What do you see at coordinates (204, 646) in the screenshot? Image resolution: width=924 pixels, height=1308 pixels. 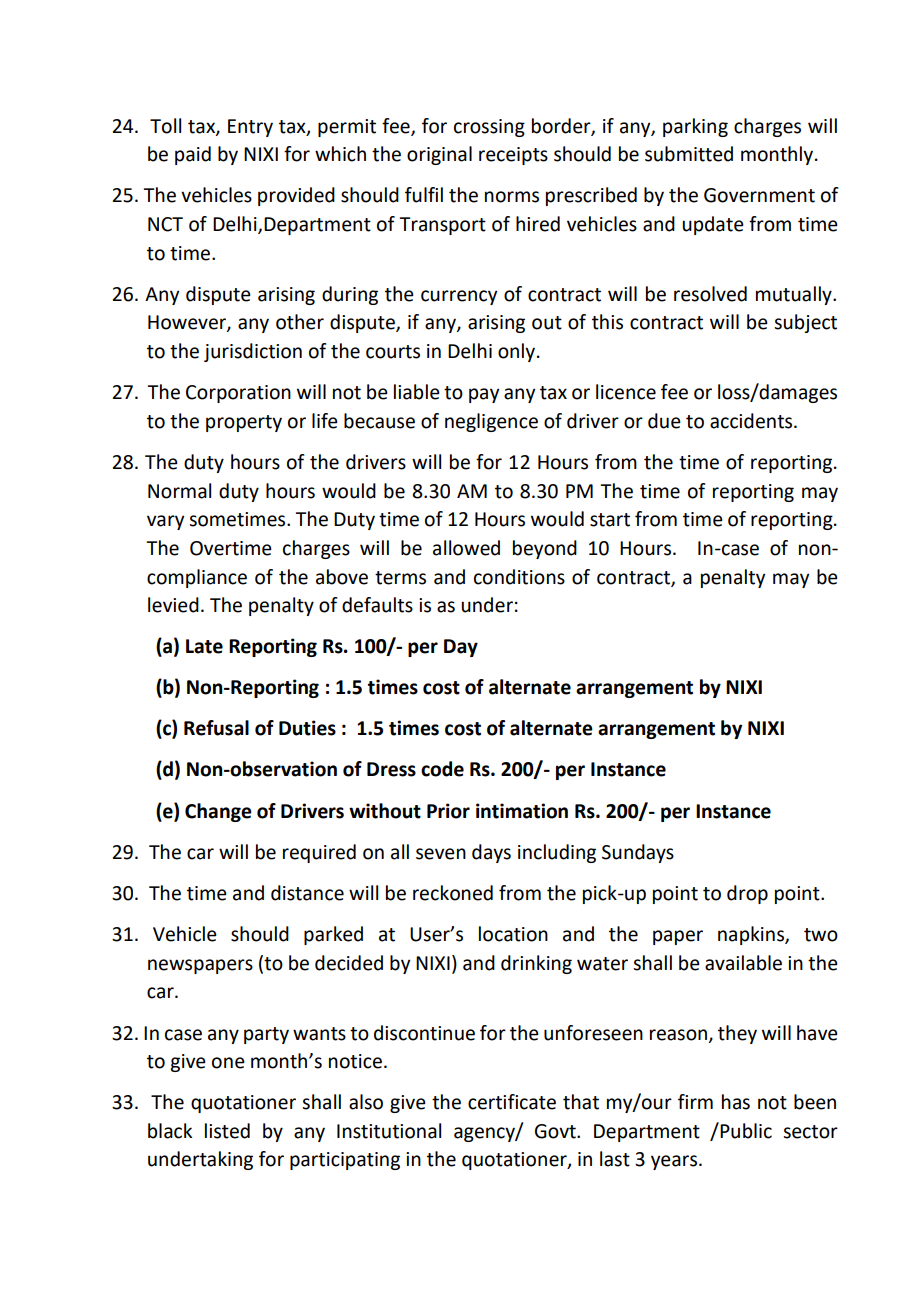 I see `Late` at bounding box center [204, 646].
